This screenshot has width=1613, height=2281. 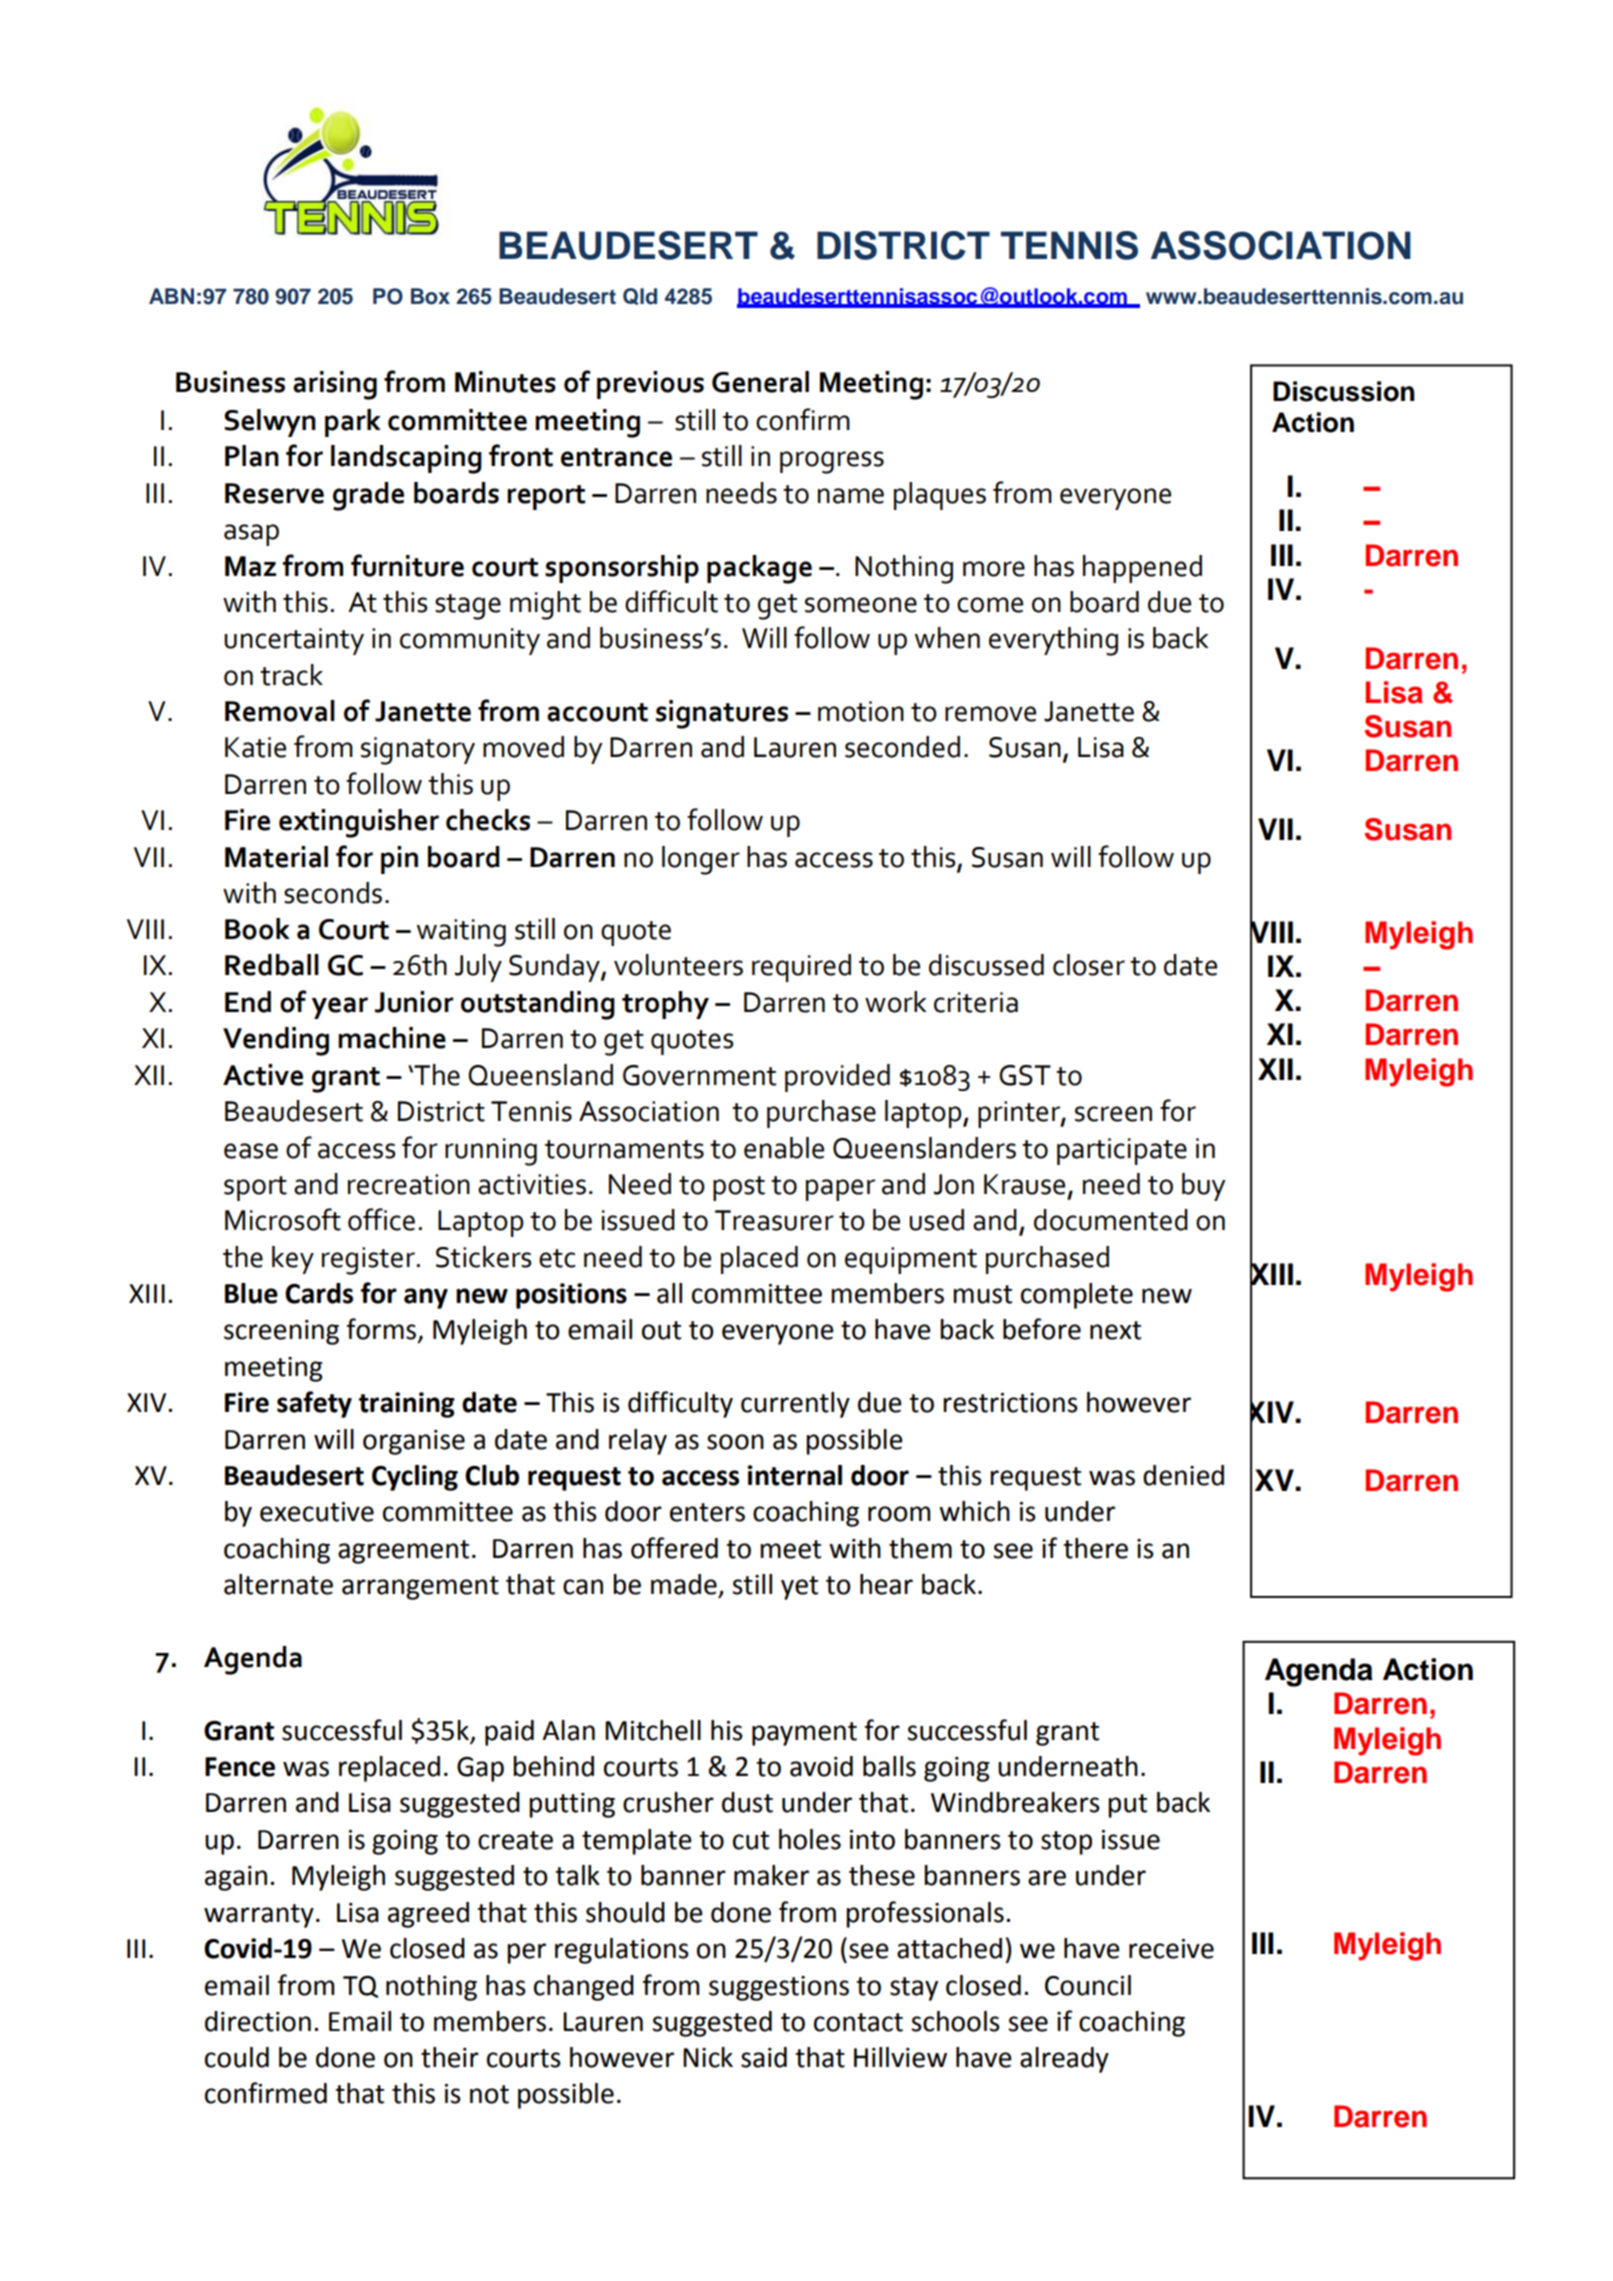 I want to click on arising, so click(x=335, y=385).
